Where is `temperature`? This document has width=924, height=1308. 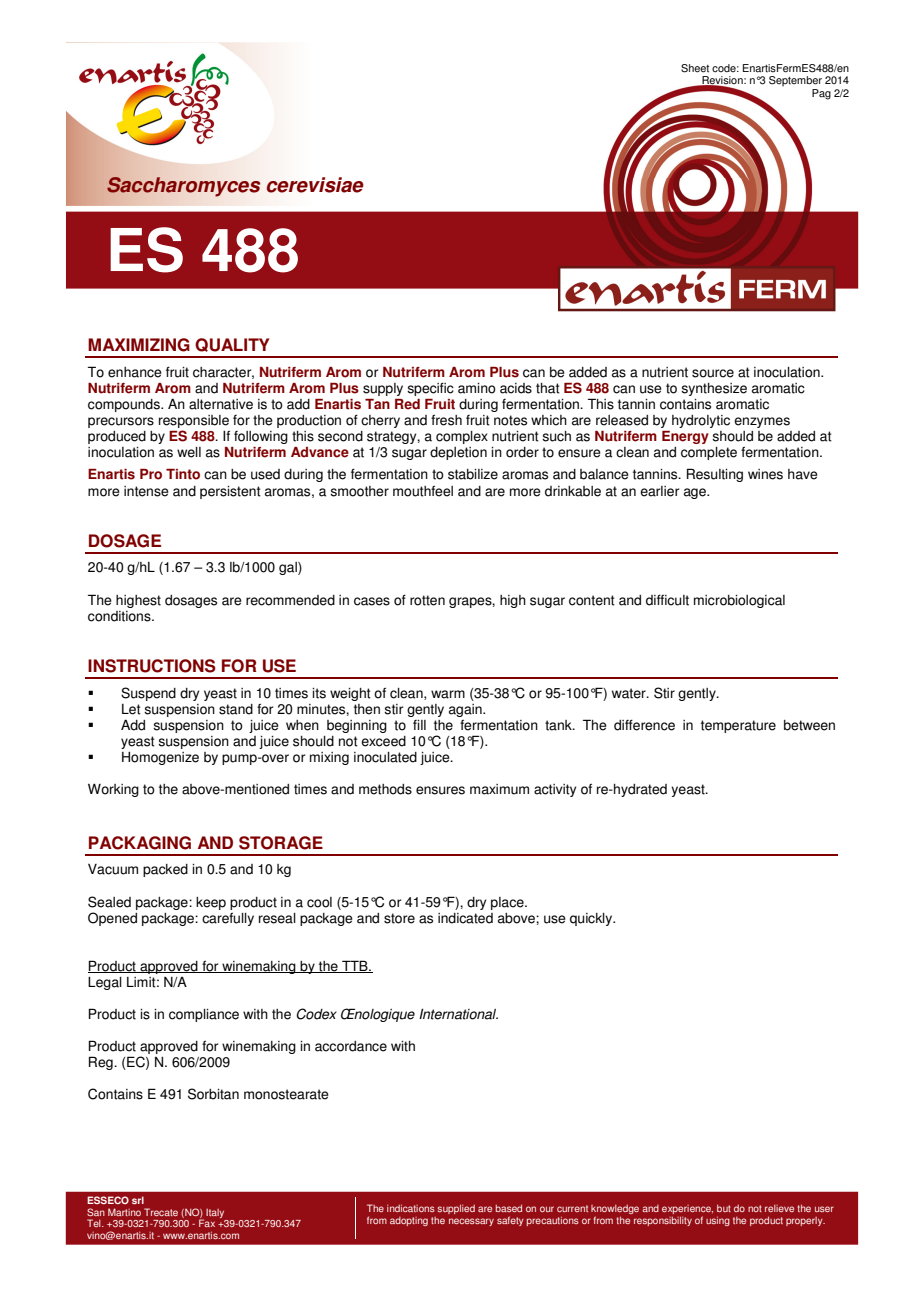 temperature is located at coordinates (738, 726).
